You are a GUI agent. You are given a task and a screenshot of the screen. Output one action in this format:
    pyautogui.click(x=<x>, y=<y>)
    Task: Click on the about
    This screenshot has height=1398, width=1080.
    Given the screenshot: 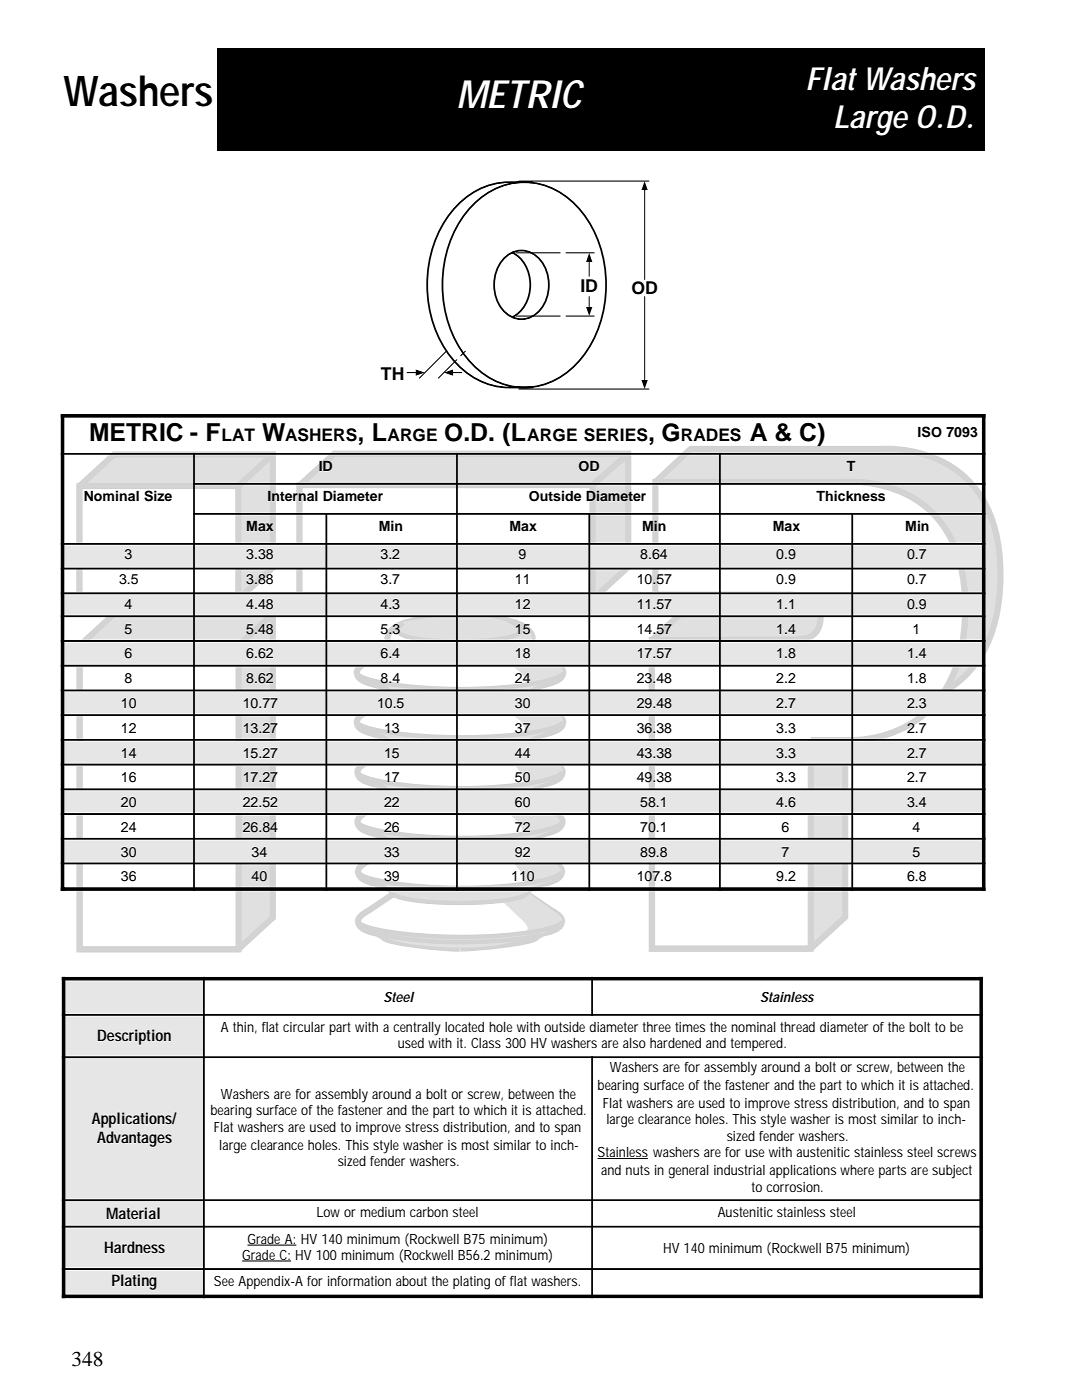 What is the action you would take?
    pyautogui.click(x=411, y=1281)
